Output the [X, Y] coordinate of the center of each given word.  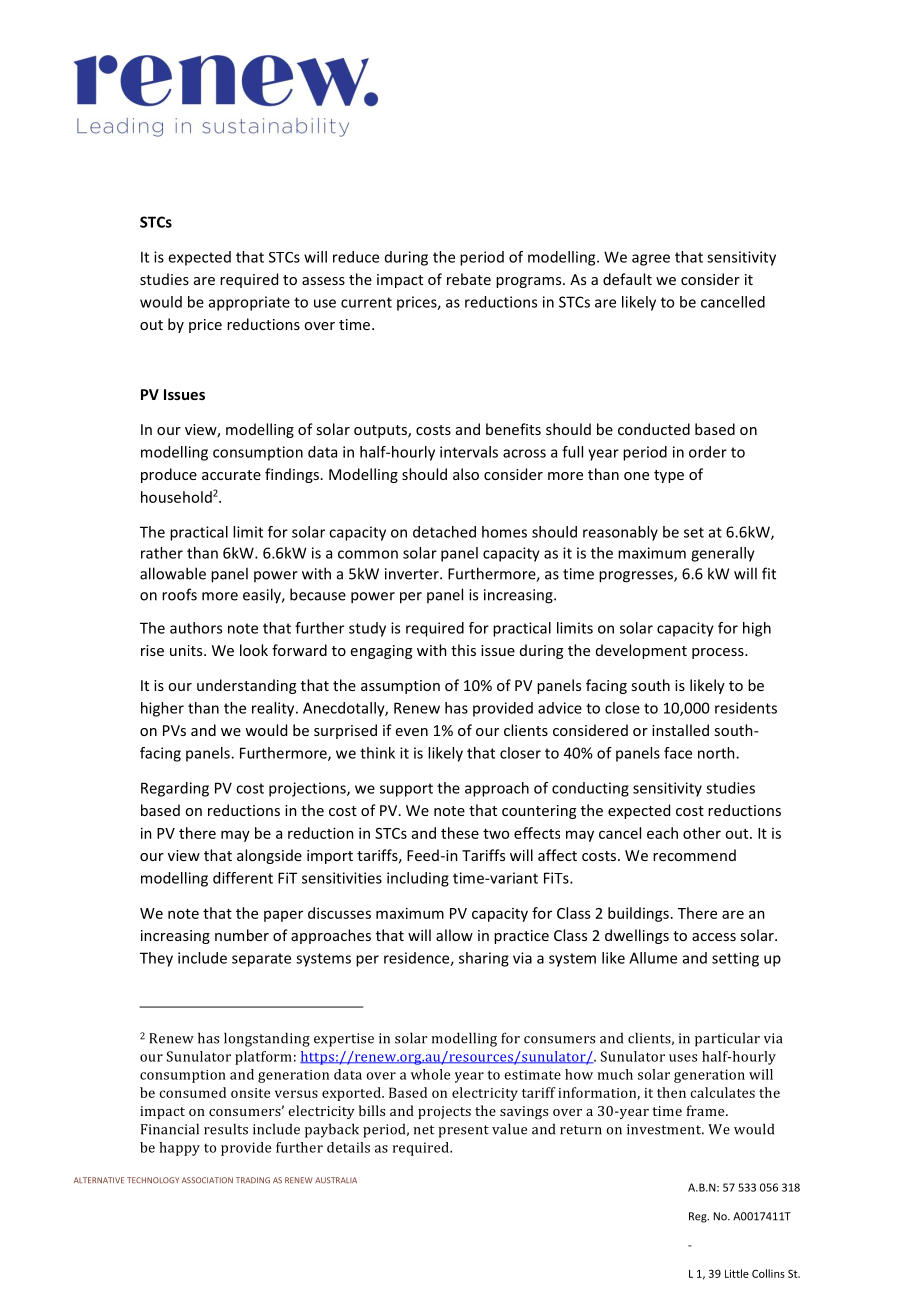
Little [737, 1273]
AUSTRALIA [336, 1180]
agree [651, 260]
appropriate [249, 303]
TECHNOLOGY [153, 1180]
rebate [469, 279]
